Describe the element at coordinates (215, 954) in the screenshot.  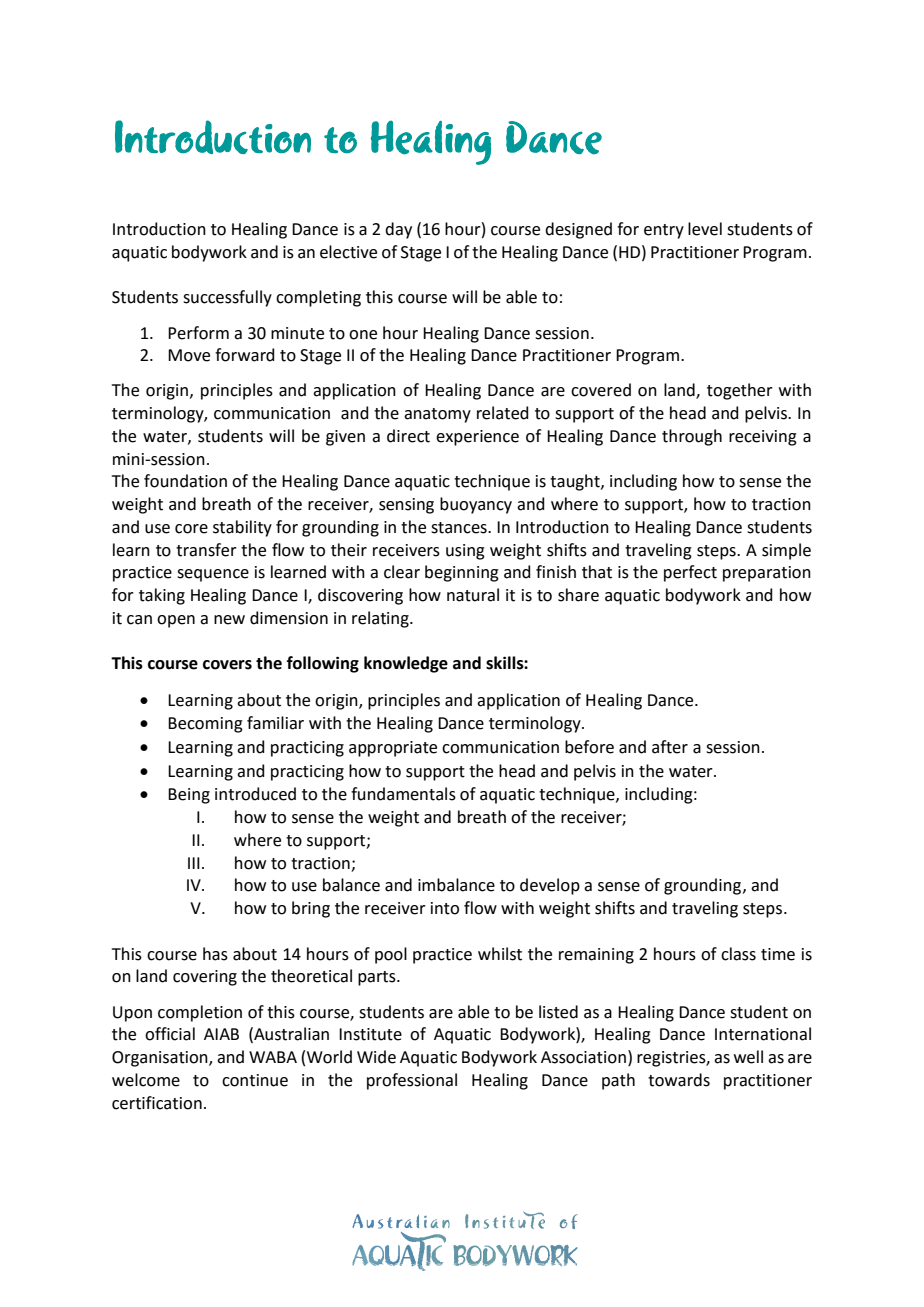
I see `has` at that location.
